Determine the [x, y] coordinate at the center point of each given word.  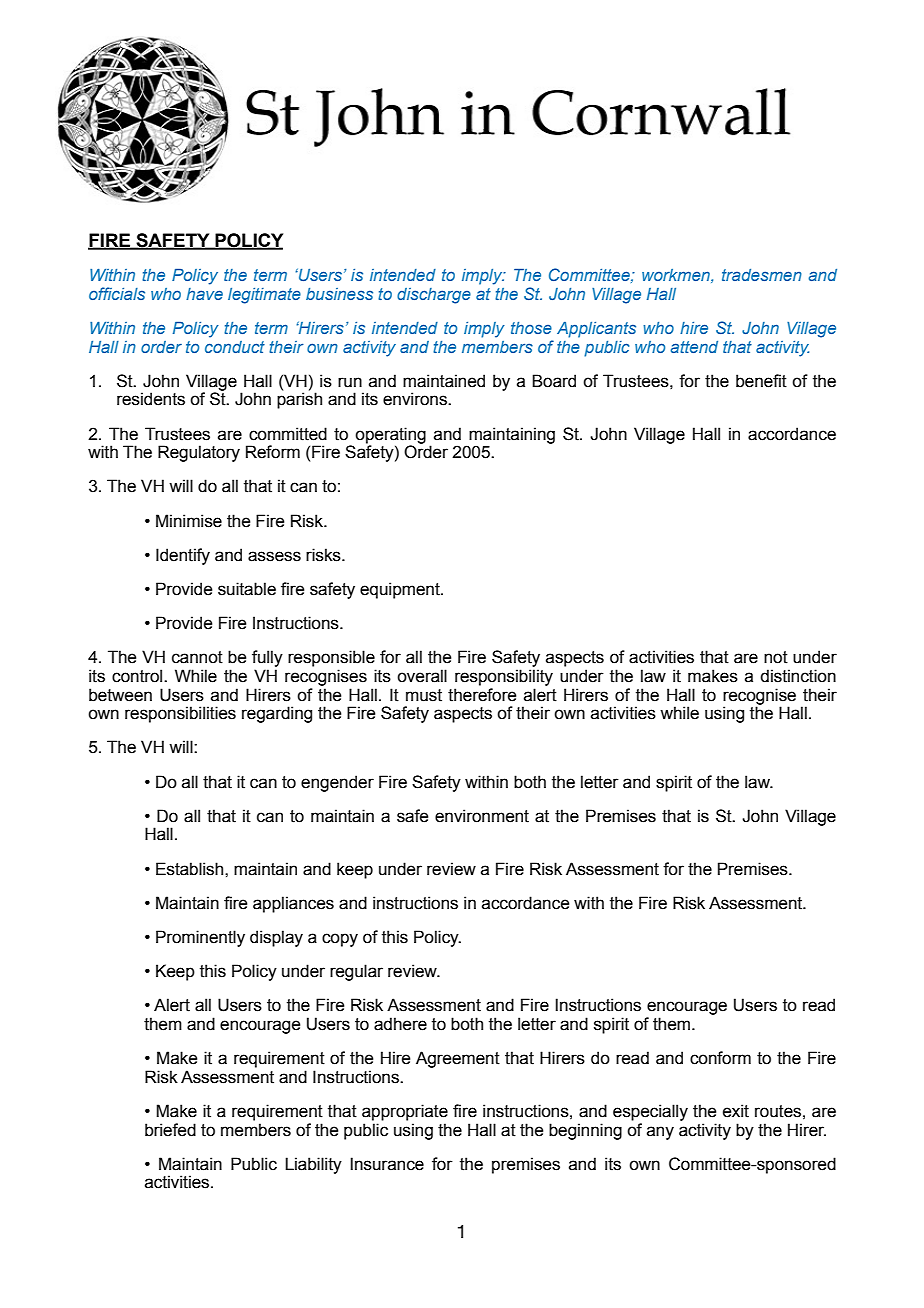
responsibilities [180, 714]
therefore [482, 695]
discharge [434, 296]
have [204, 294]
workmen [677, 276]
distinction [798, 676]
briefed [170, 1130]
